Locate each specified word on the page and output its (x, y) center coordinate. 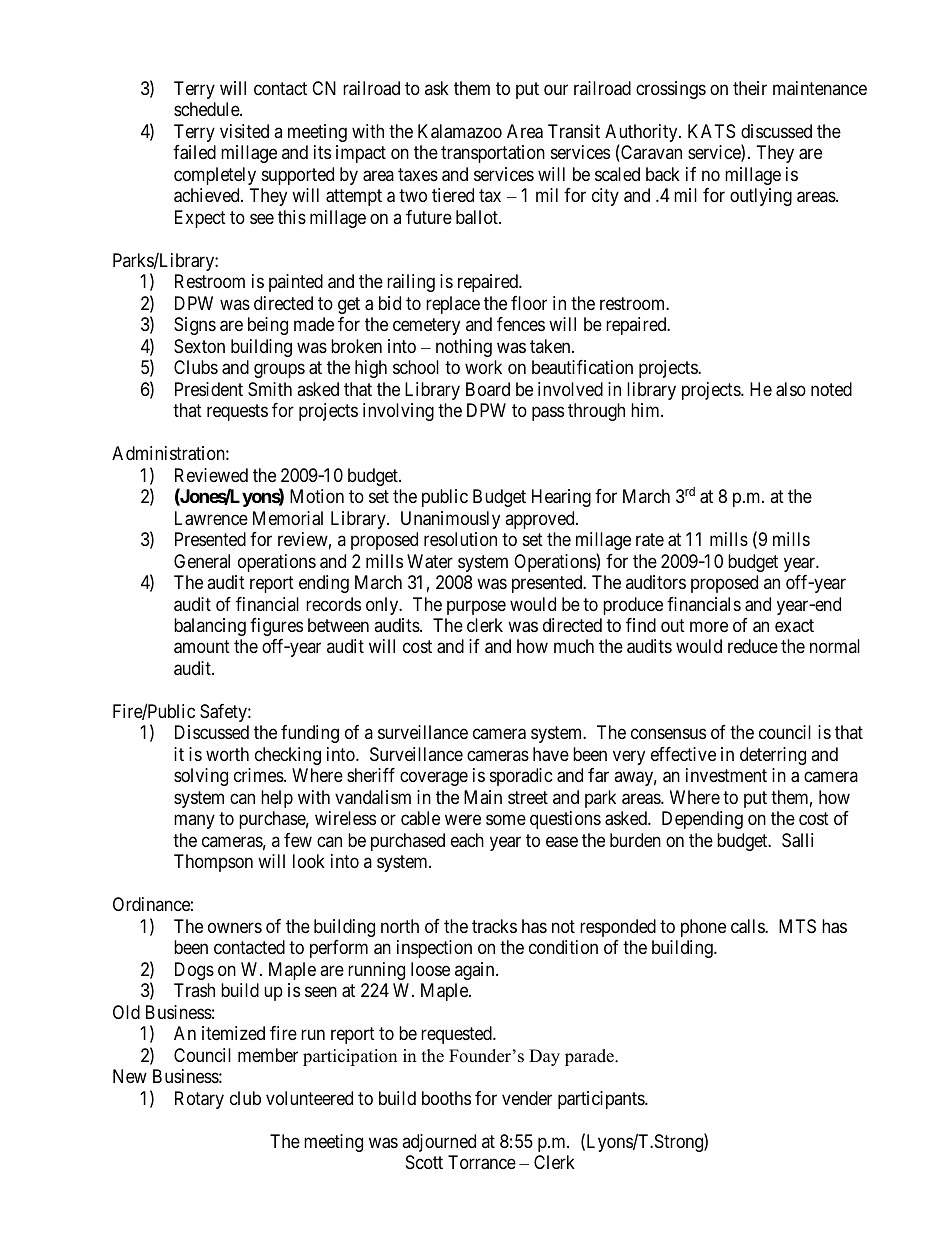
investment (726, 775)
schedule (207, 109)
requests (237, 412)
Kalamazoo (460, 131)
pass (548, 414)
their (750, 88)
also (791, 389)
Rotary (199, 1100)
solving (201, 777)
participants (602, 1100)
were (463, 820)
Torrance (482, 1162)
